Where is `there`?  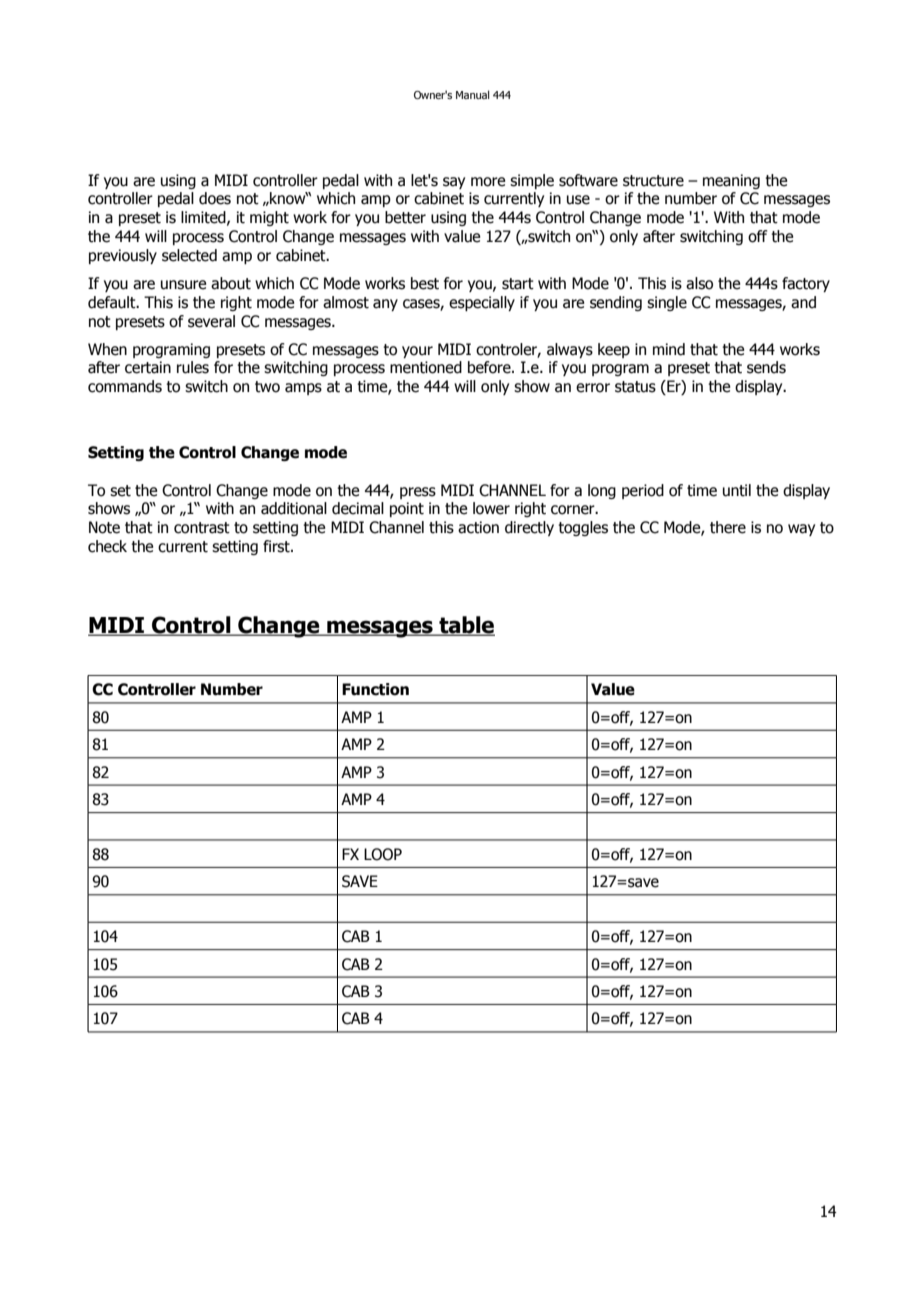 there is located at coordinates (728, 527).
